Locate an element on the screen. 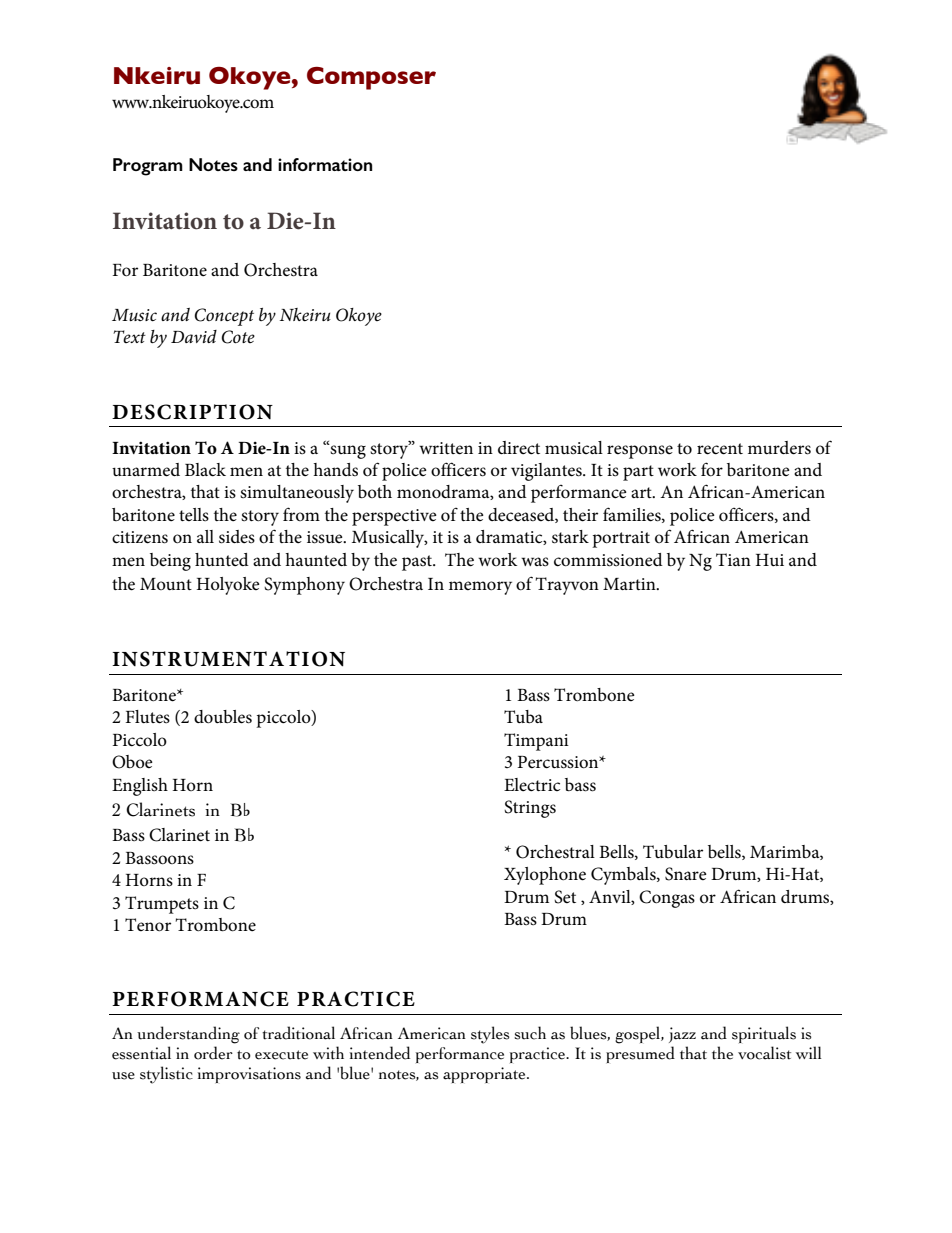  order is located at coordinates (213, 1053).
